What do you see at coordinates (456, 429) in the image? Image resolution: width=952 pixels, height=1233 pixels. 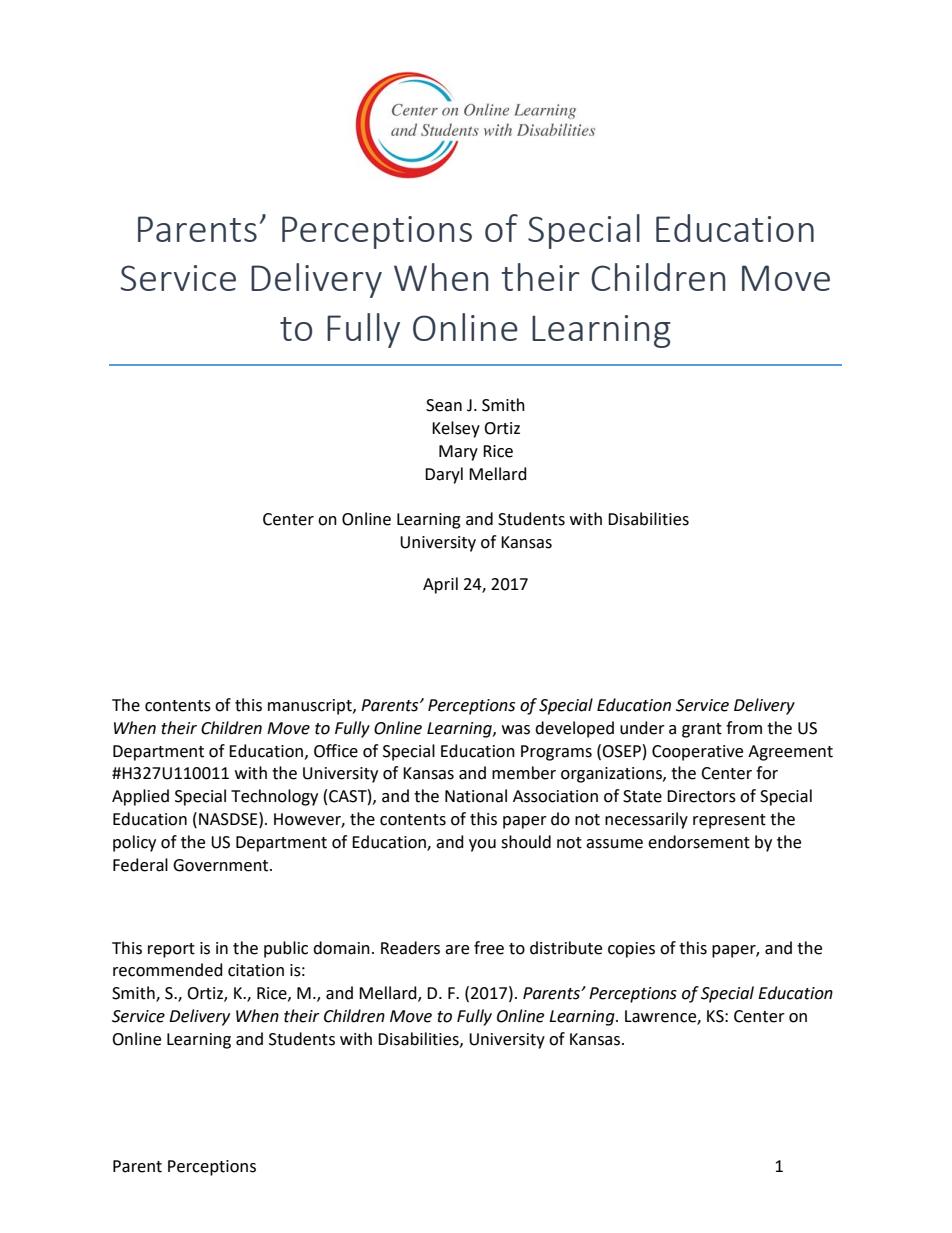 I see `Kelsey` at bounding box center [456, 429].
